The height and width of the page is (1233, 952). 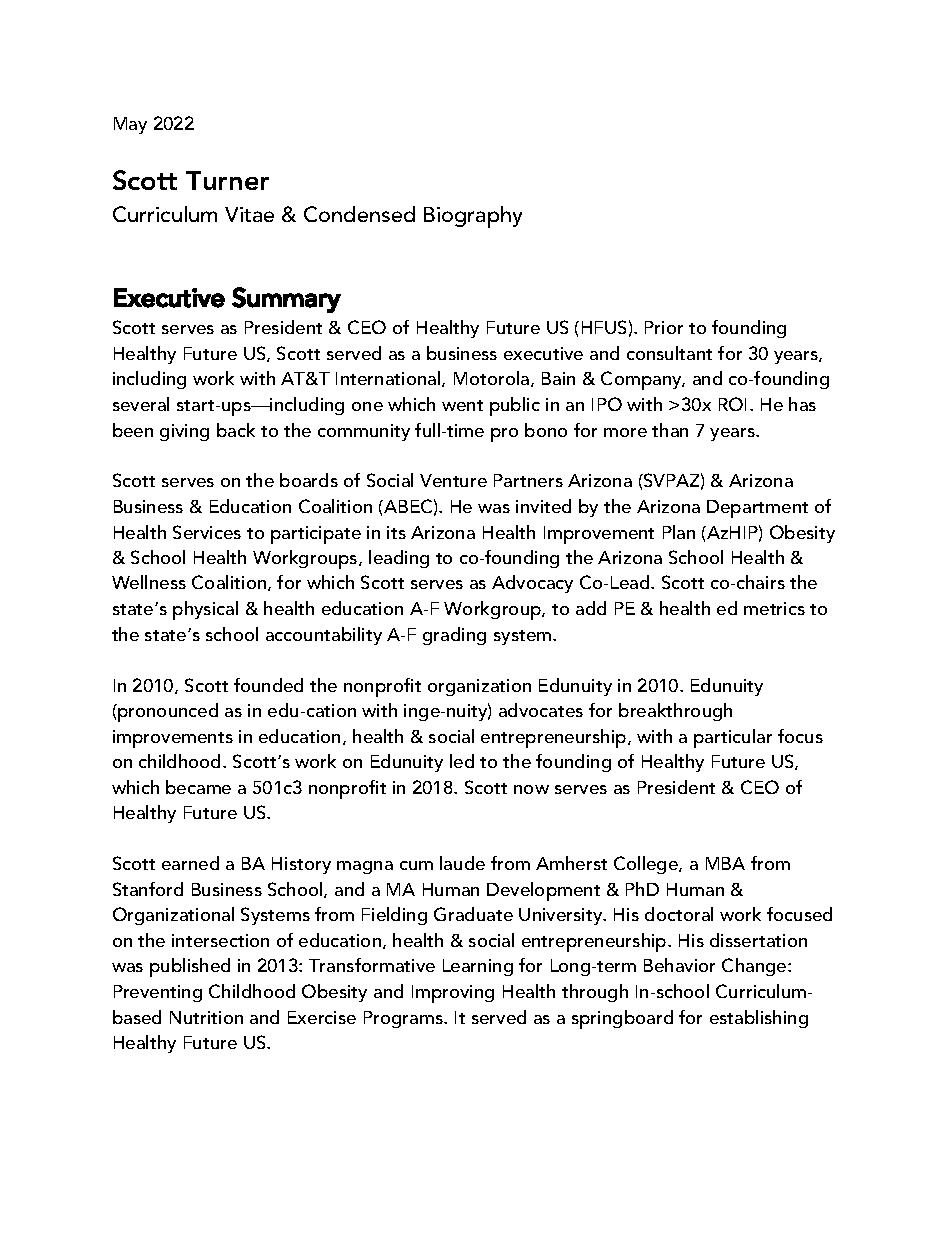 I want to click on became, so click(x=198, y=787).
